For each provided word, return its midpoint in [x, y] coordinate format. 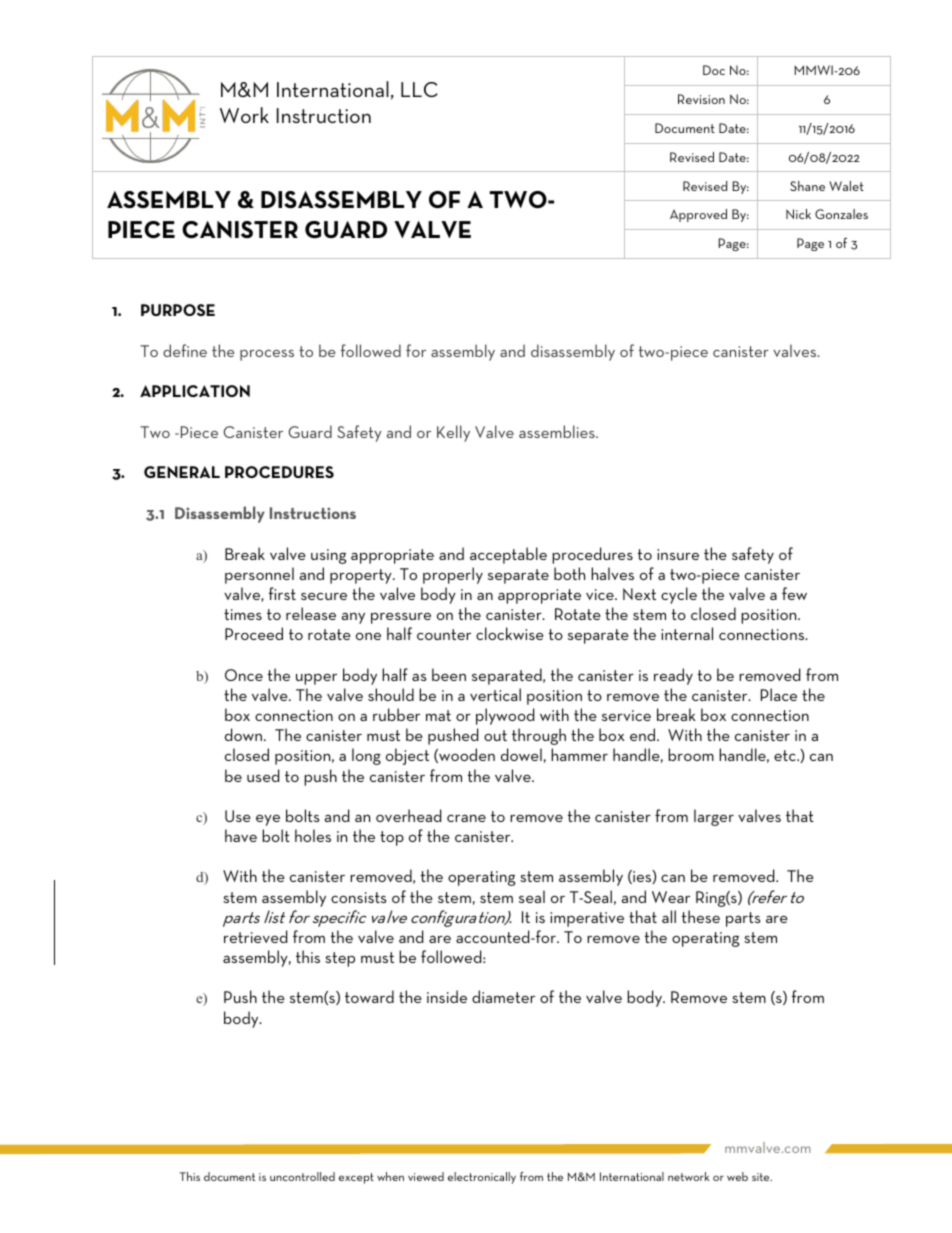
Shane [807, 186]
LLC [419, 89]
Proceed [254, 633]
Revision [701, 99]
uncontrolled [302, 1176]
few [794, 593]
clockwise [510, 633]
